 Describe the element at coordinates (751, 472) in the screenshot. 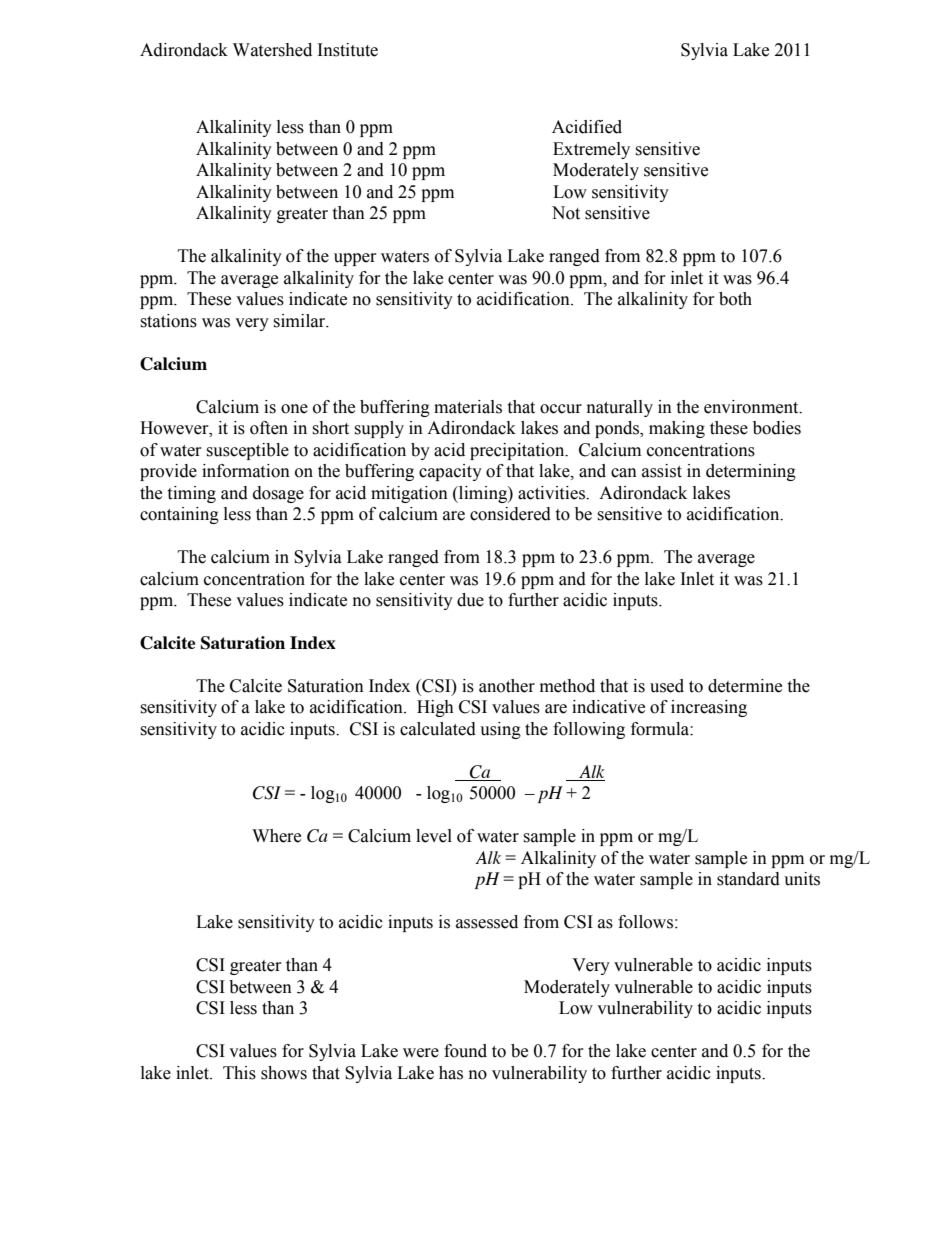

I see `determining` at that location.
